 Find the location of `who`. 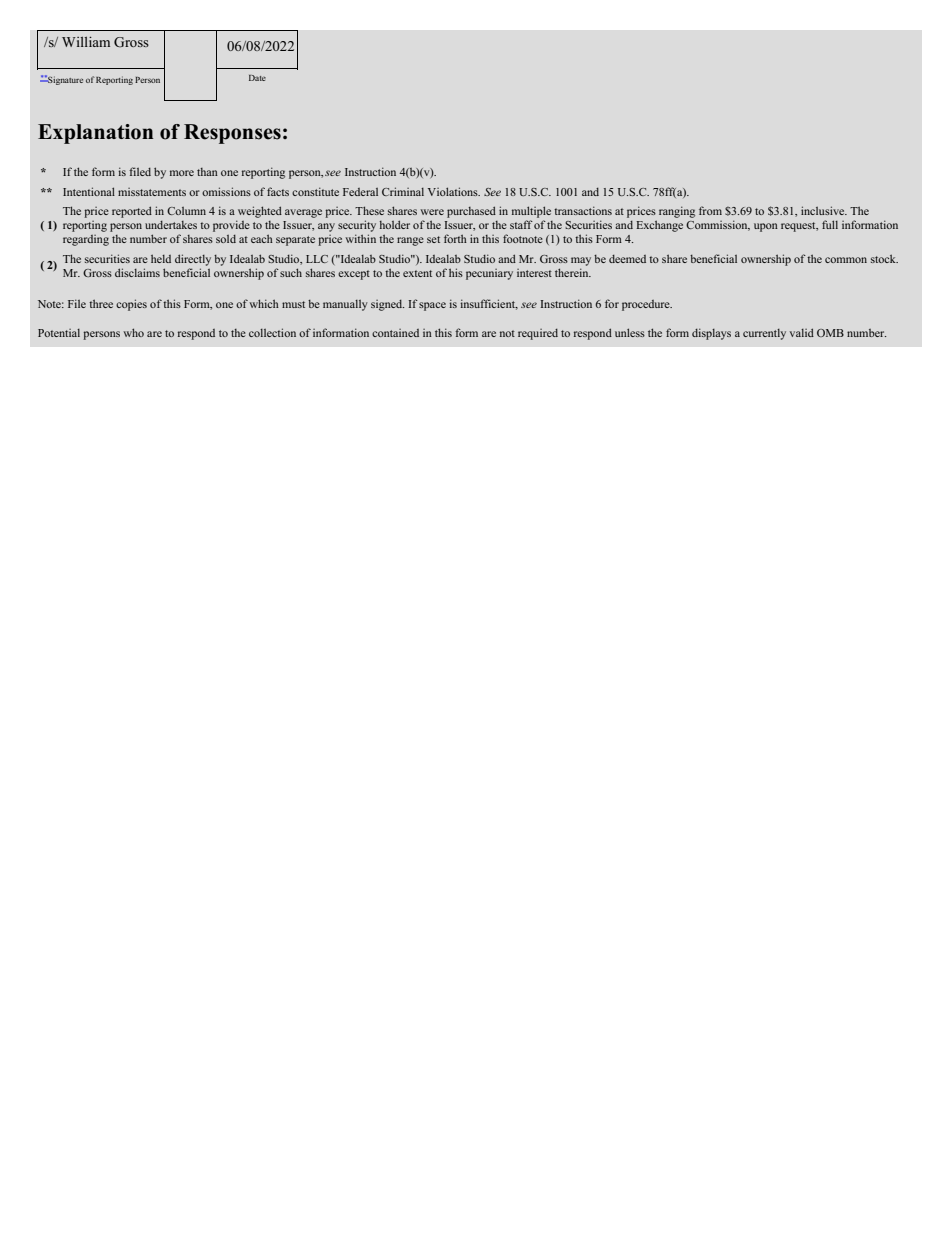

who is located at coordinates (133, 332).
